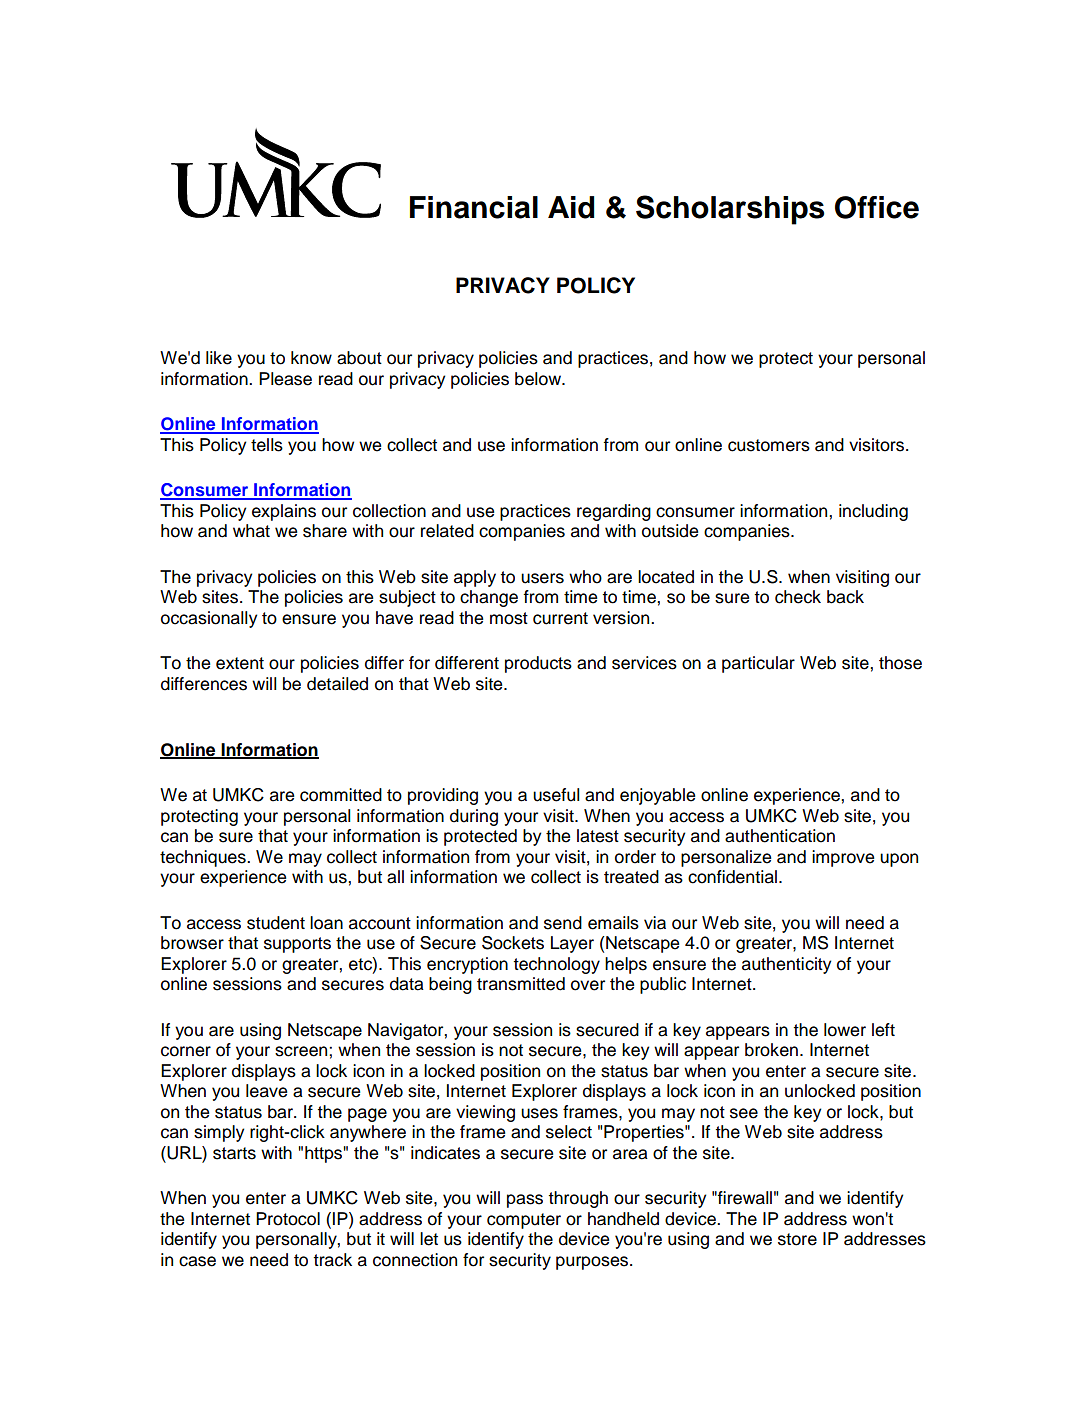  What do you see at coordinates (284, 512) in the screenshot?
I see `explains` at bounding box center [284, 512].
